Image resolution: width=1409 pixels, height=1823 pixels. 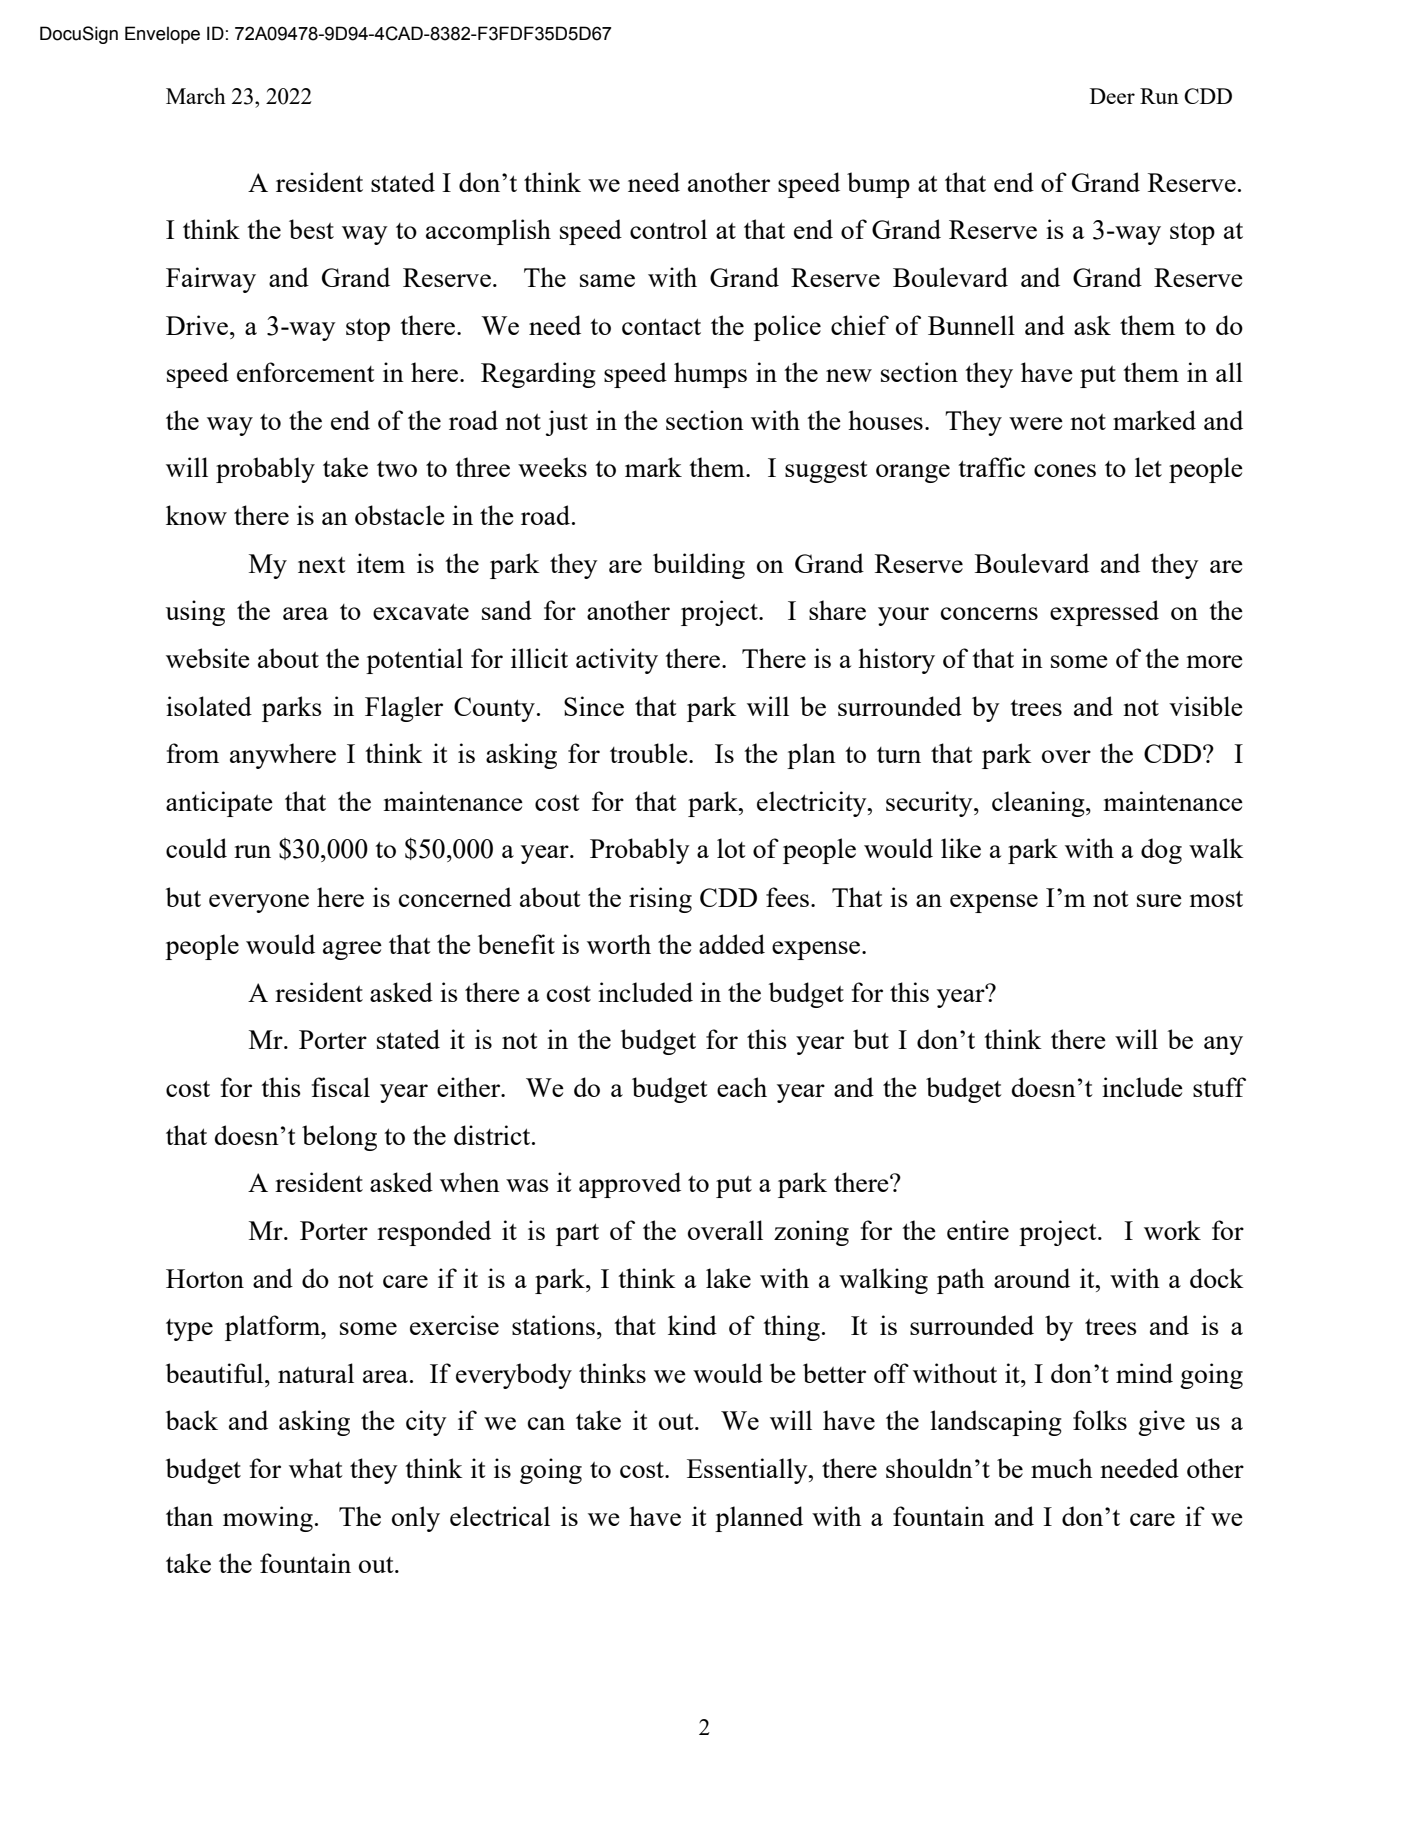 What do you see at coordinates (732, 944) in the document?
I see `added` at bounding box center [732, 944].
